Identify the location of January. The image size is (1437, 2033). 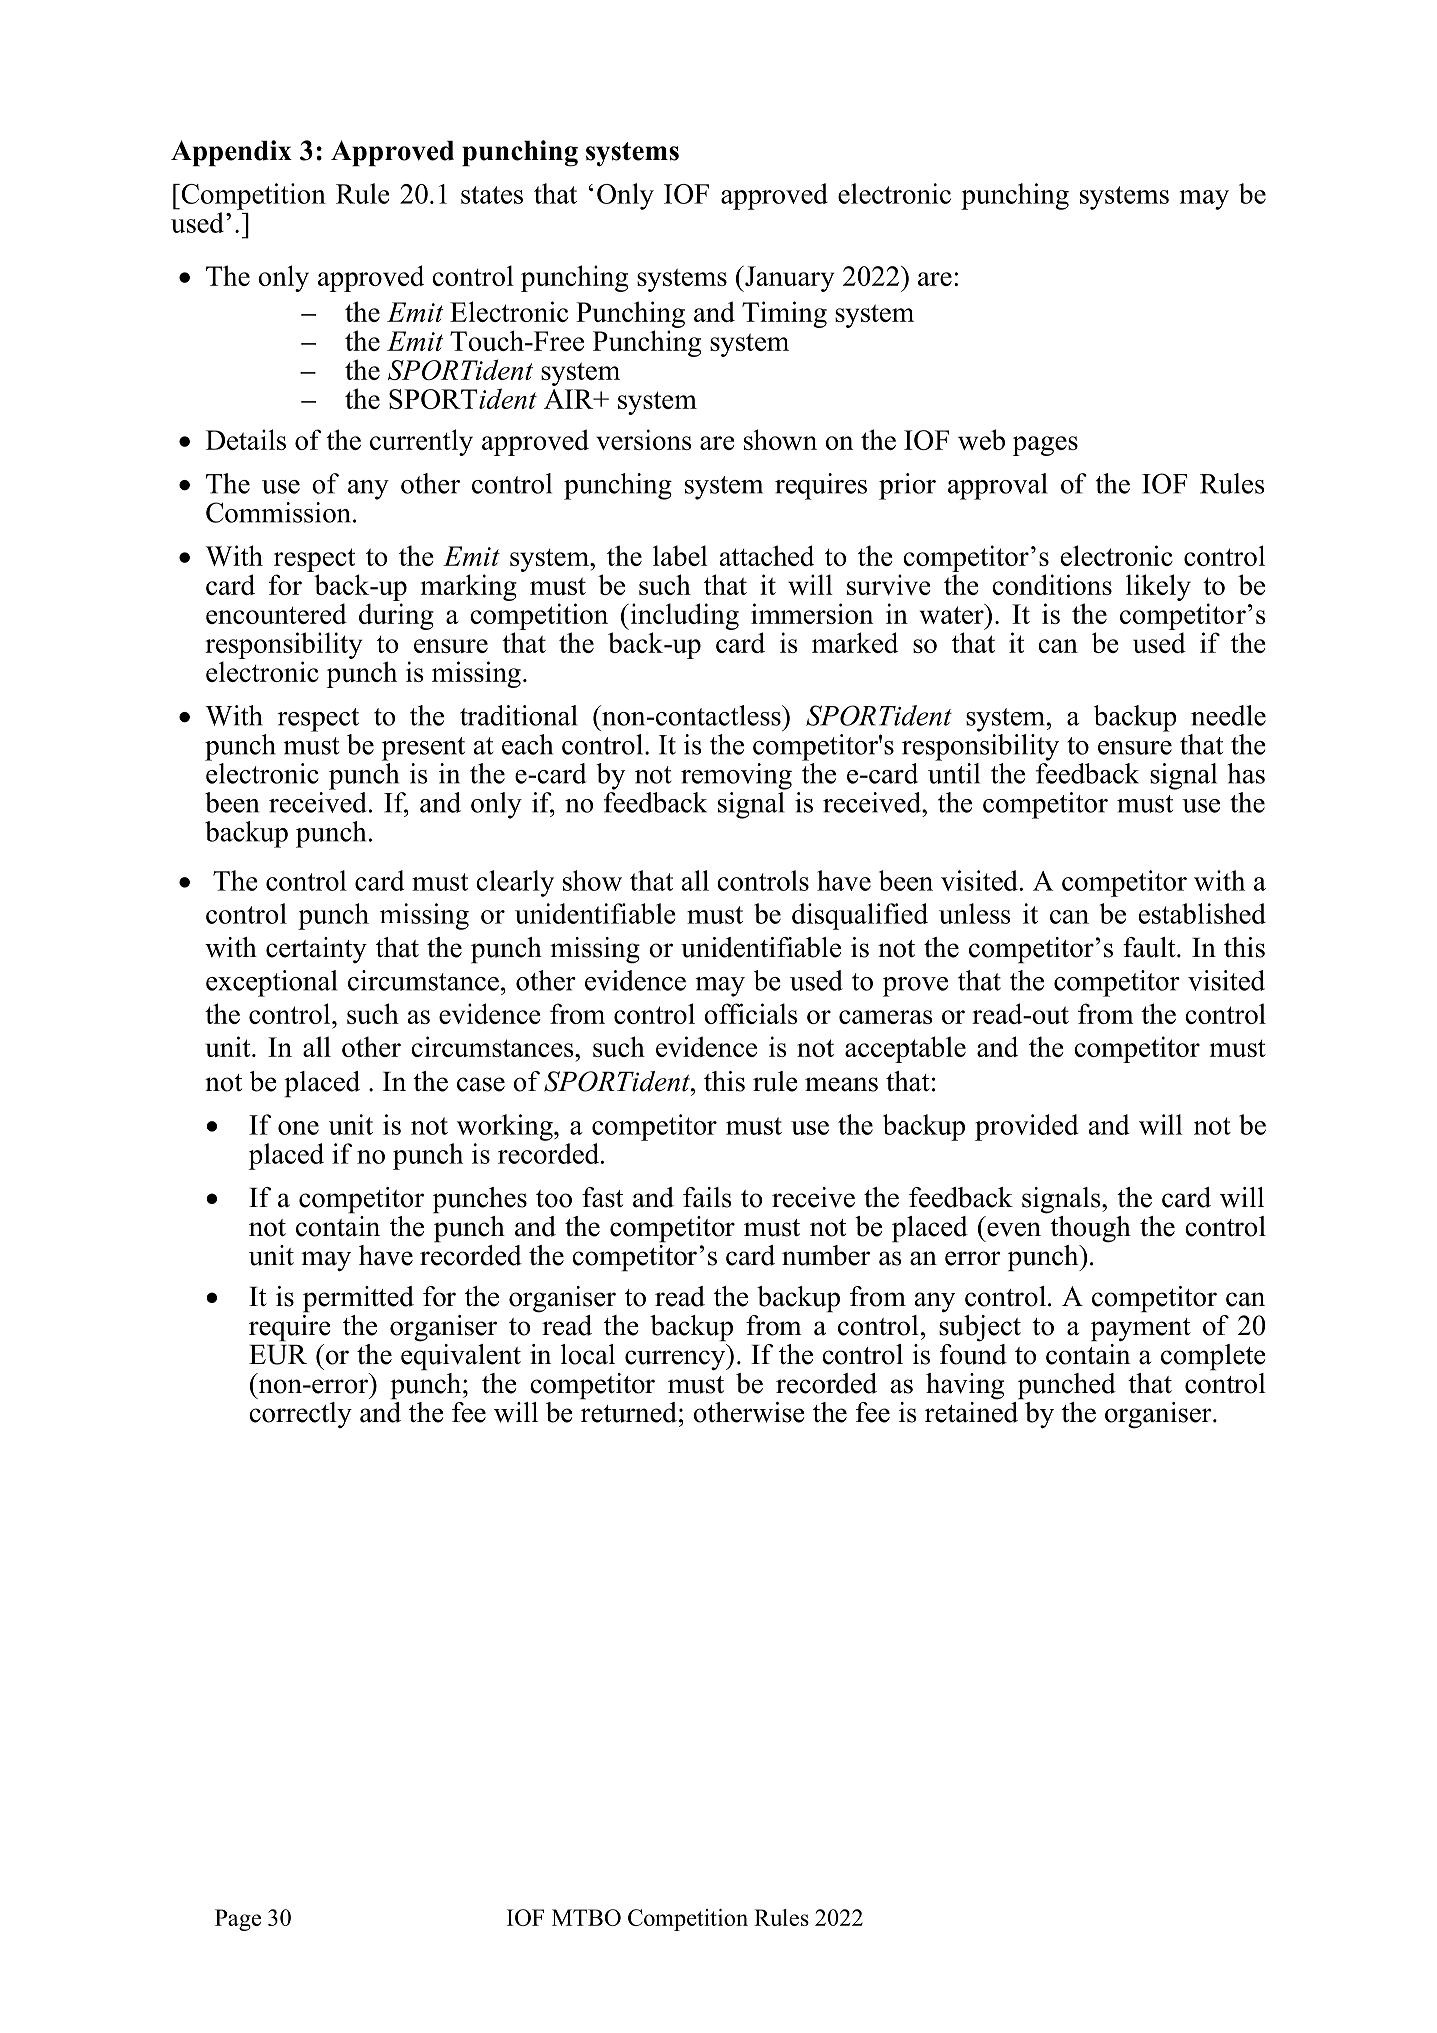
(789, 279).
